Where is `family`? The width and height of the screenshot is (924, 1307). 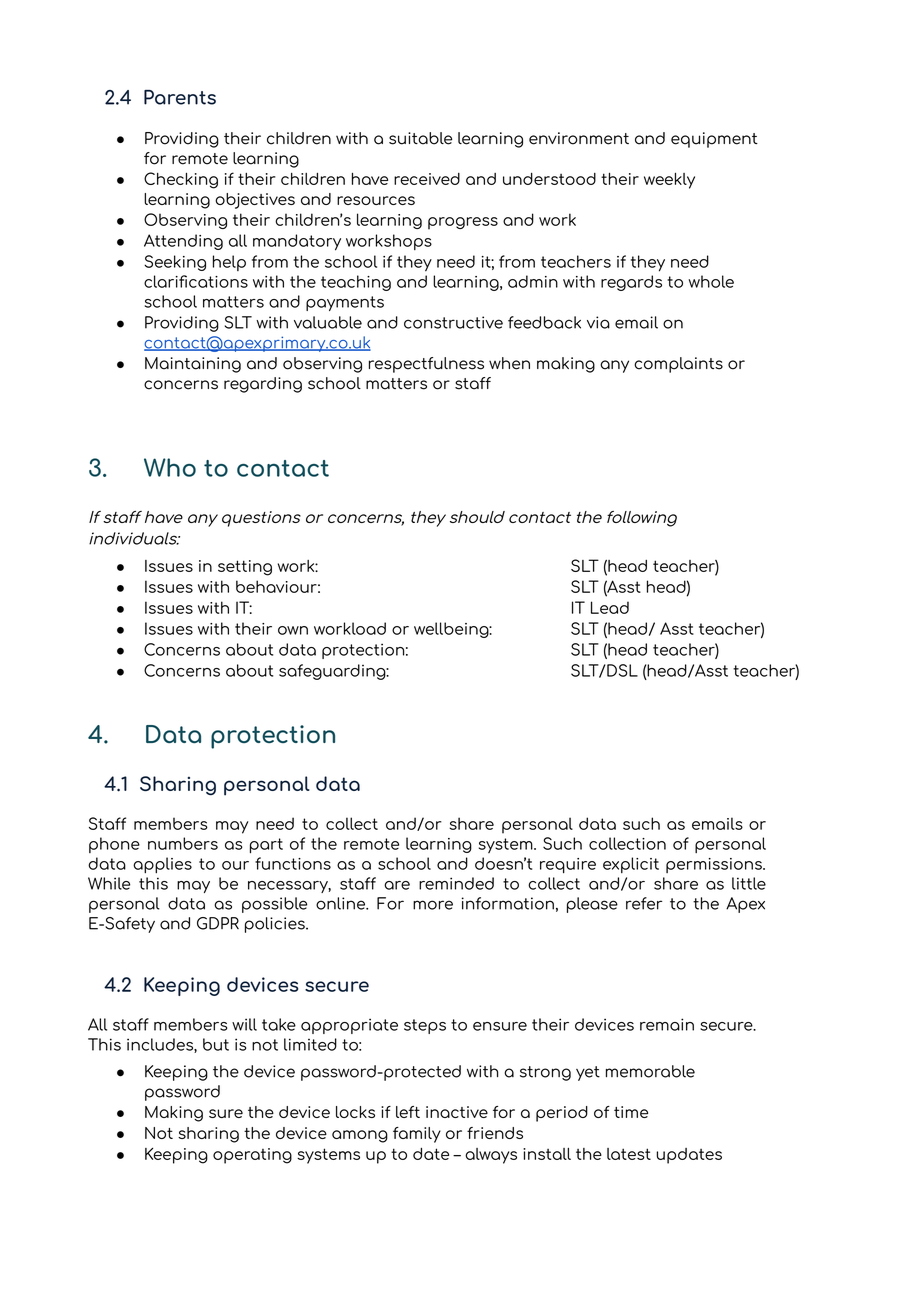 family is located at coordinates (417, 1135).
